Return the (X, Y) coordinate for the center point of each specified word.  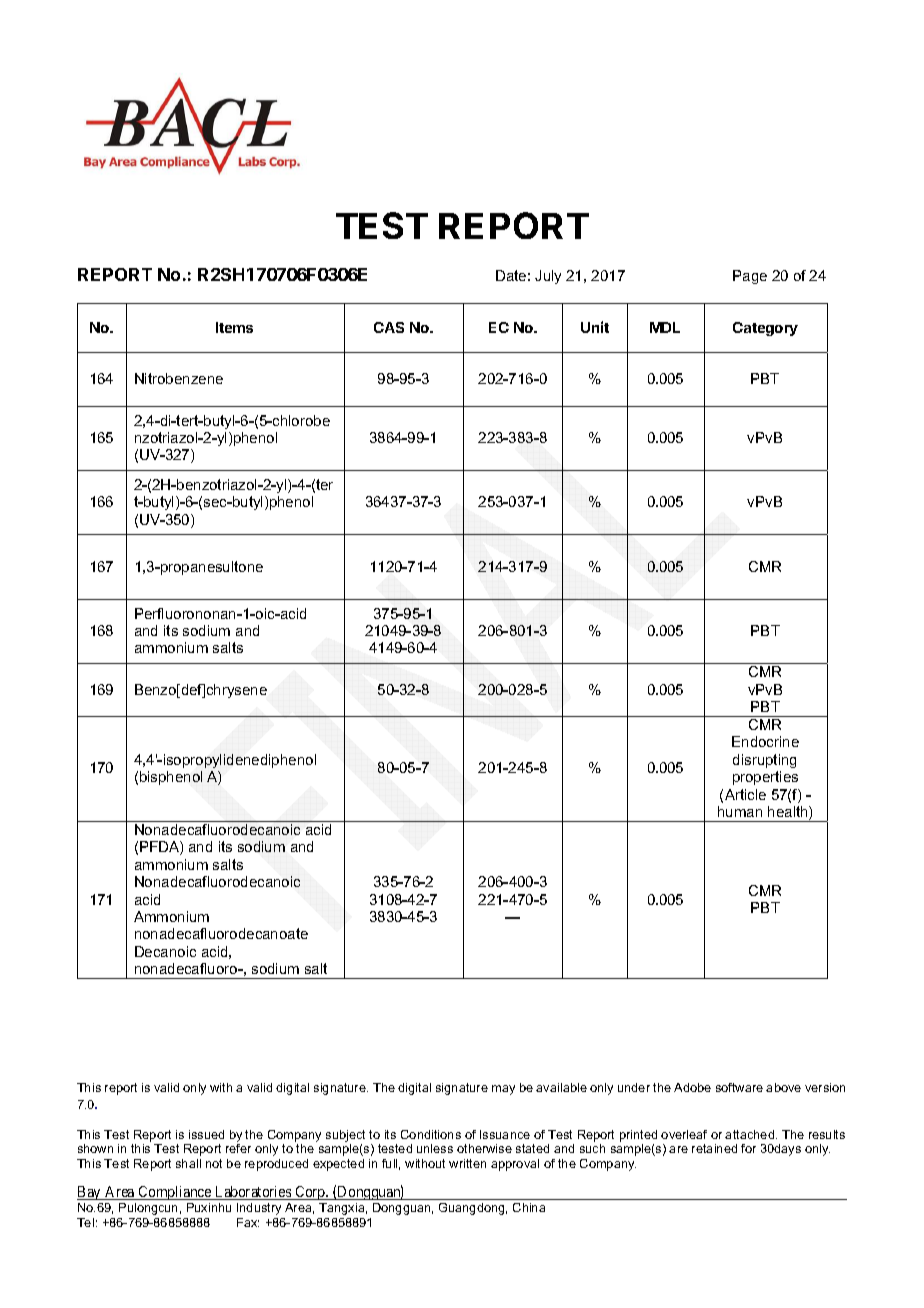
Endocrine (765, 741)
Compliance (174, 1193)
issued (206, 1134)
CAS (389, 327)
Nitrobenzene (179, 378)
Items (234, 327)
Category (765, 329)
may (503, 1090)
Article (745, 794)
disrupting (764, 761)
